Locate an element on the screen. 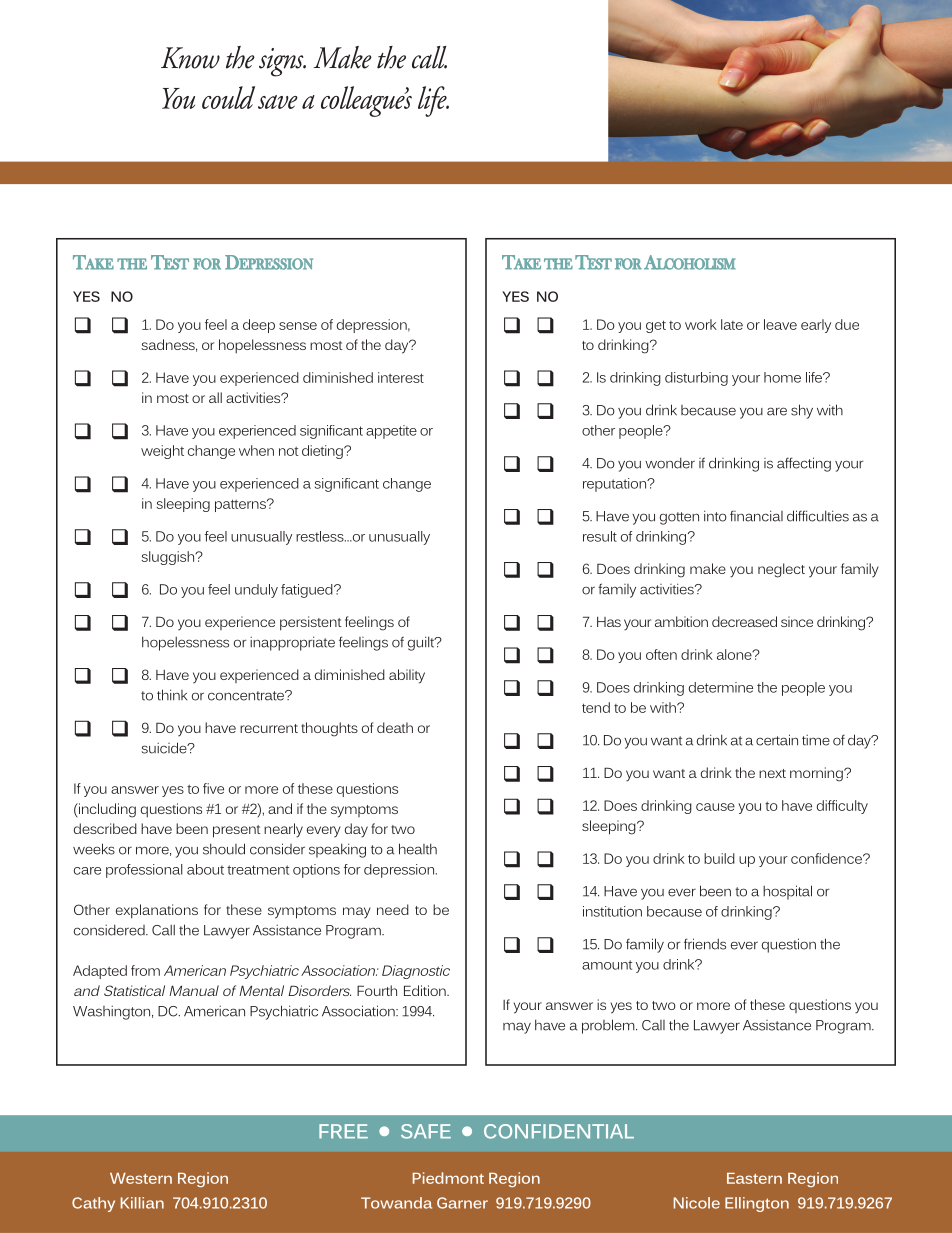  decreased is located at coordinates (744, 621).
